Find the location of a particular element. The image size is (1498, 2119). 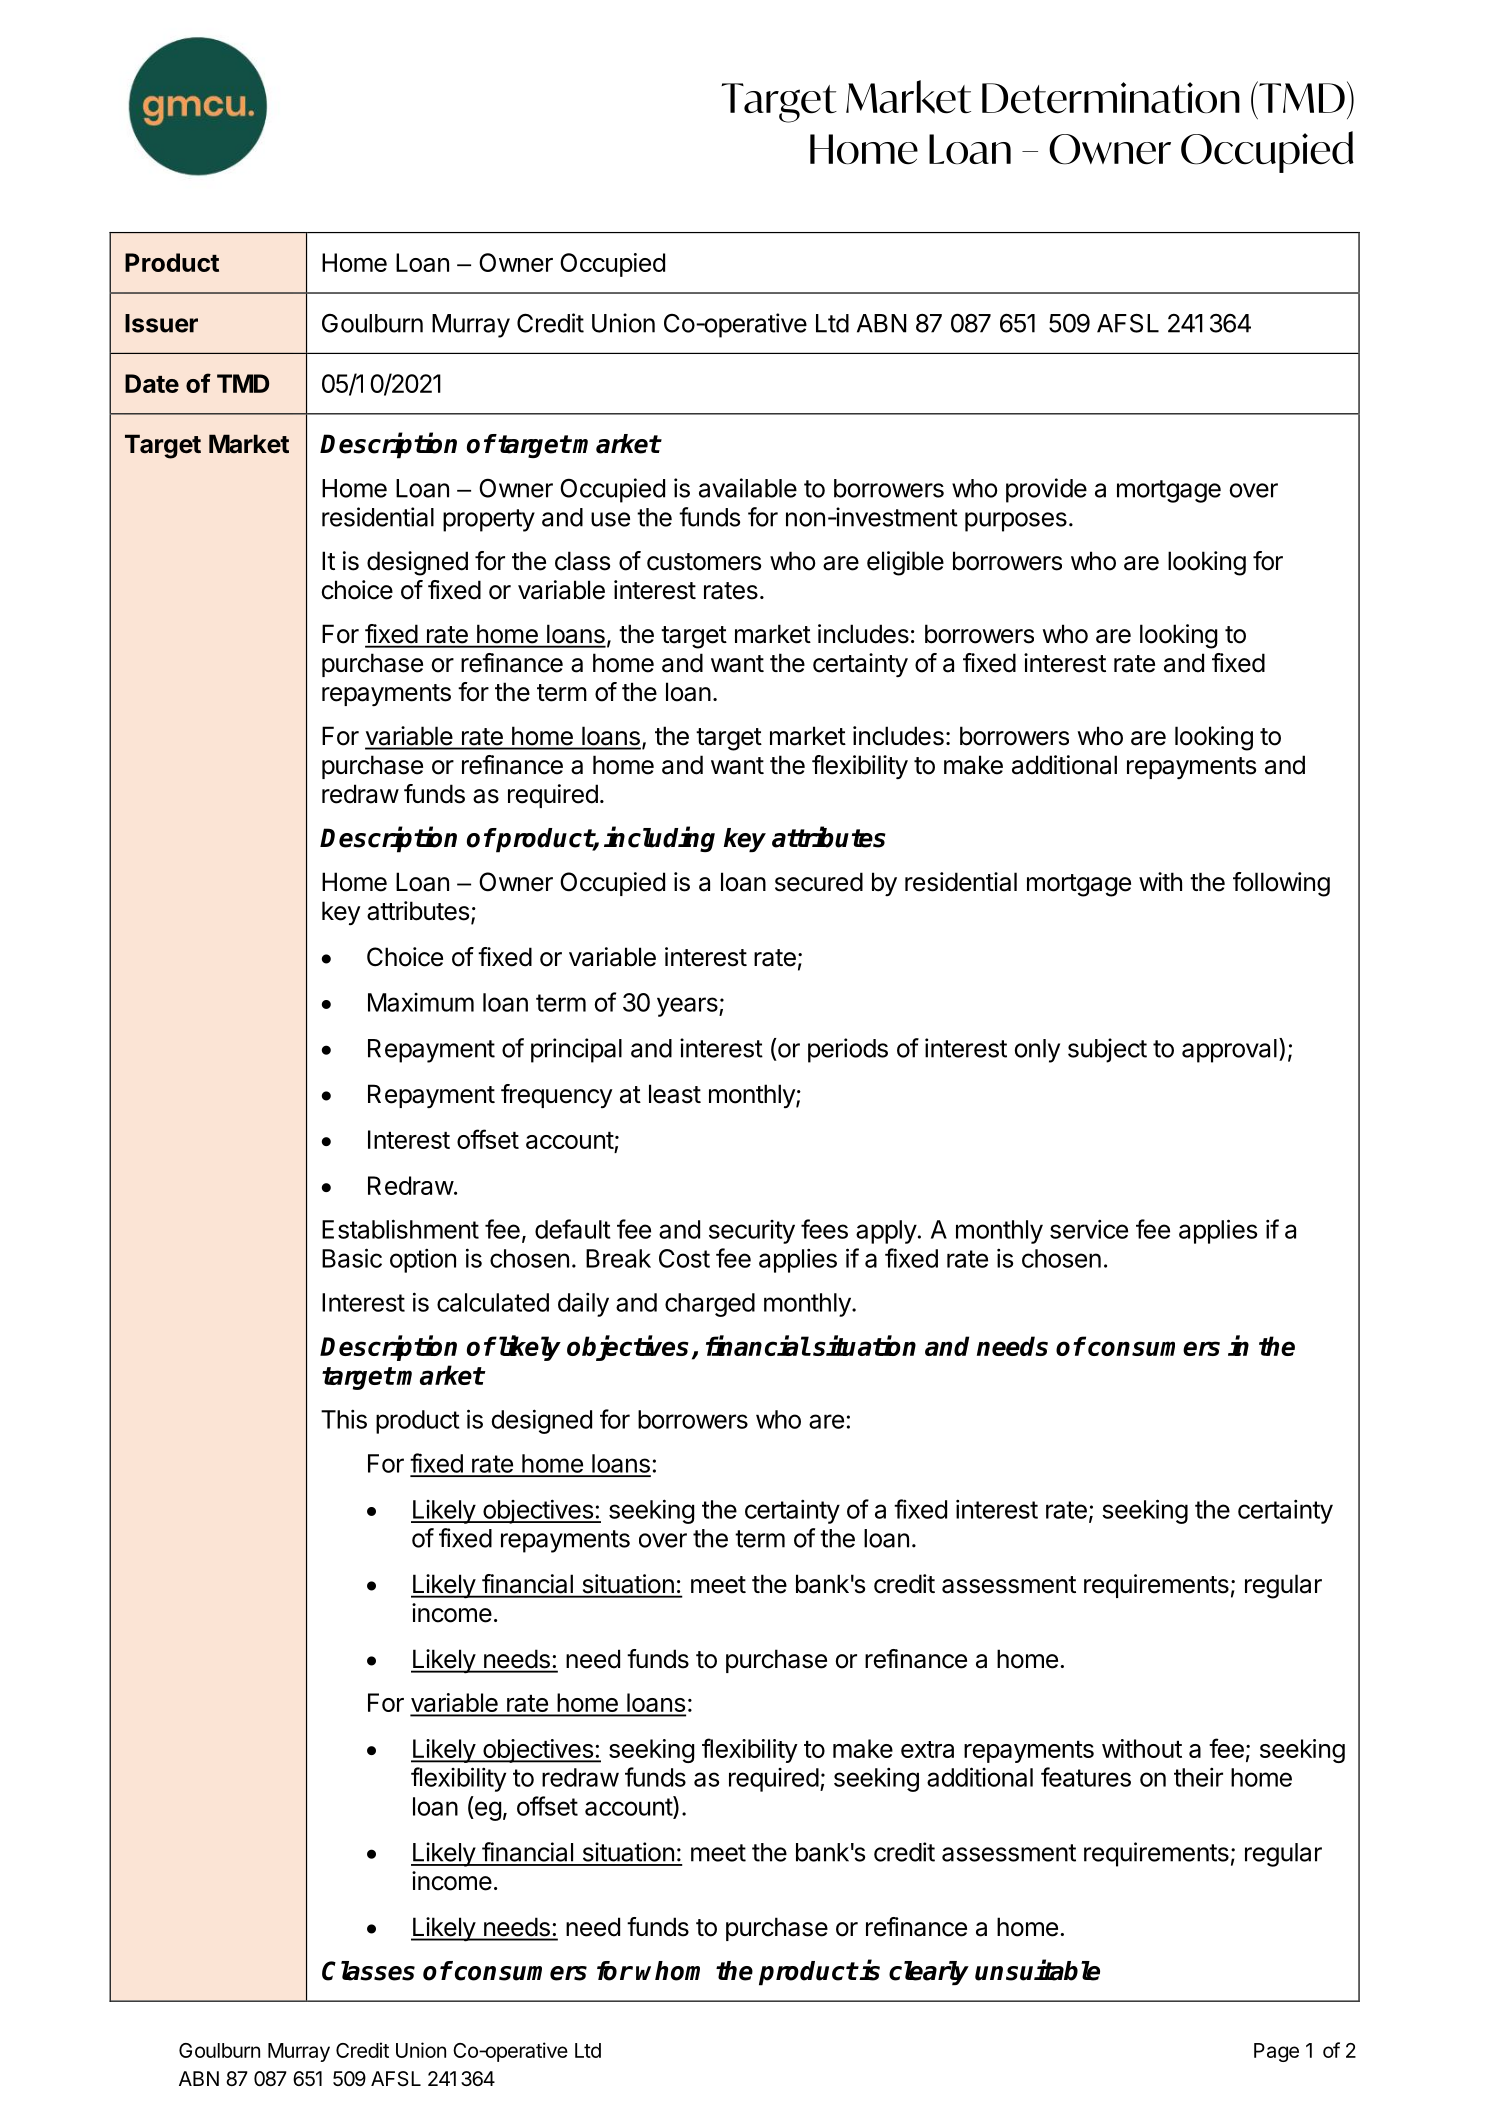

customers is located at coordinates (704, 562).
